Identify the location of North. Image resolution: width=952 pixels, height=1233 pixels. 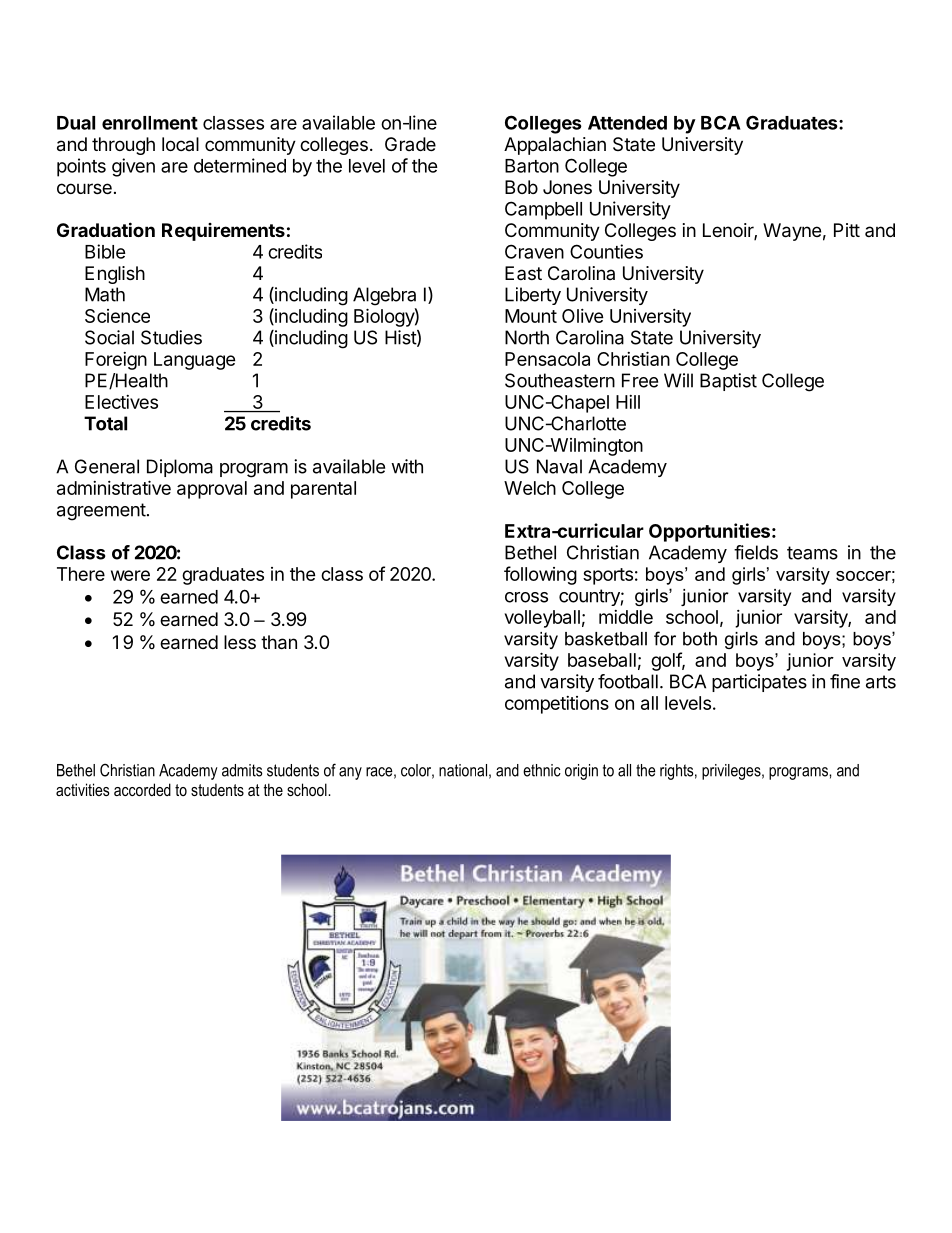
(527, 337).
